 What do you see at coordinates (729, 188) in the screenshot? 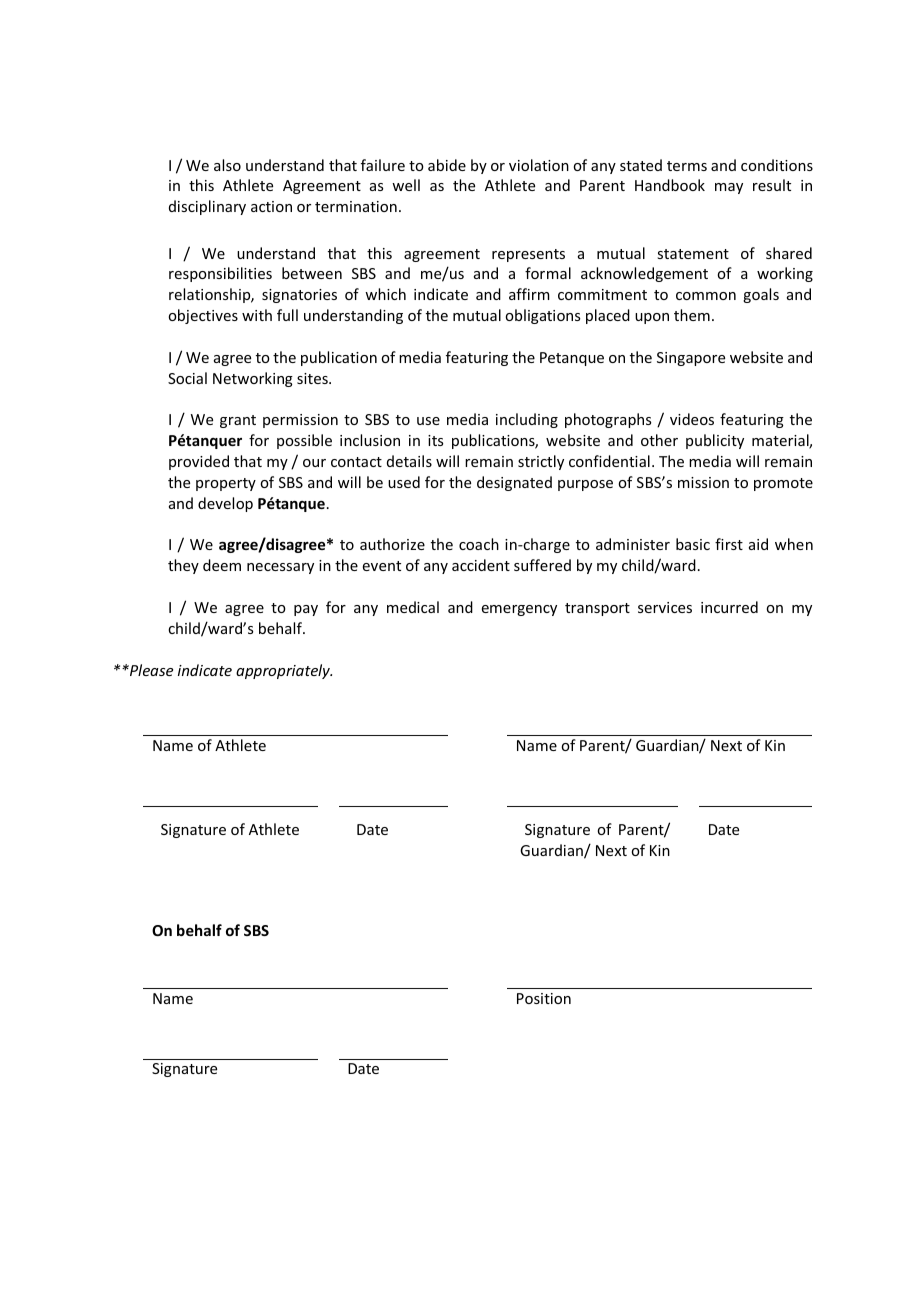
I see `may` at bounding box center [729, 188].
